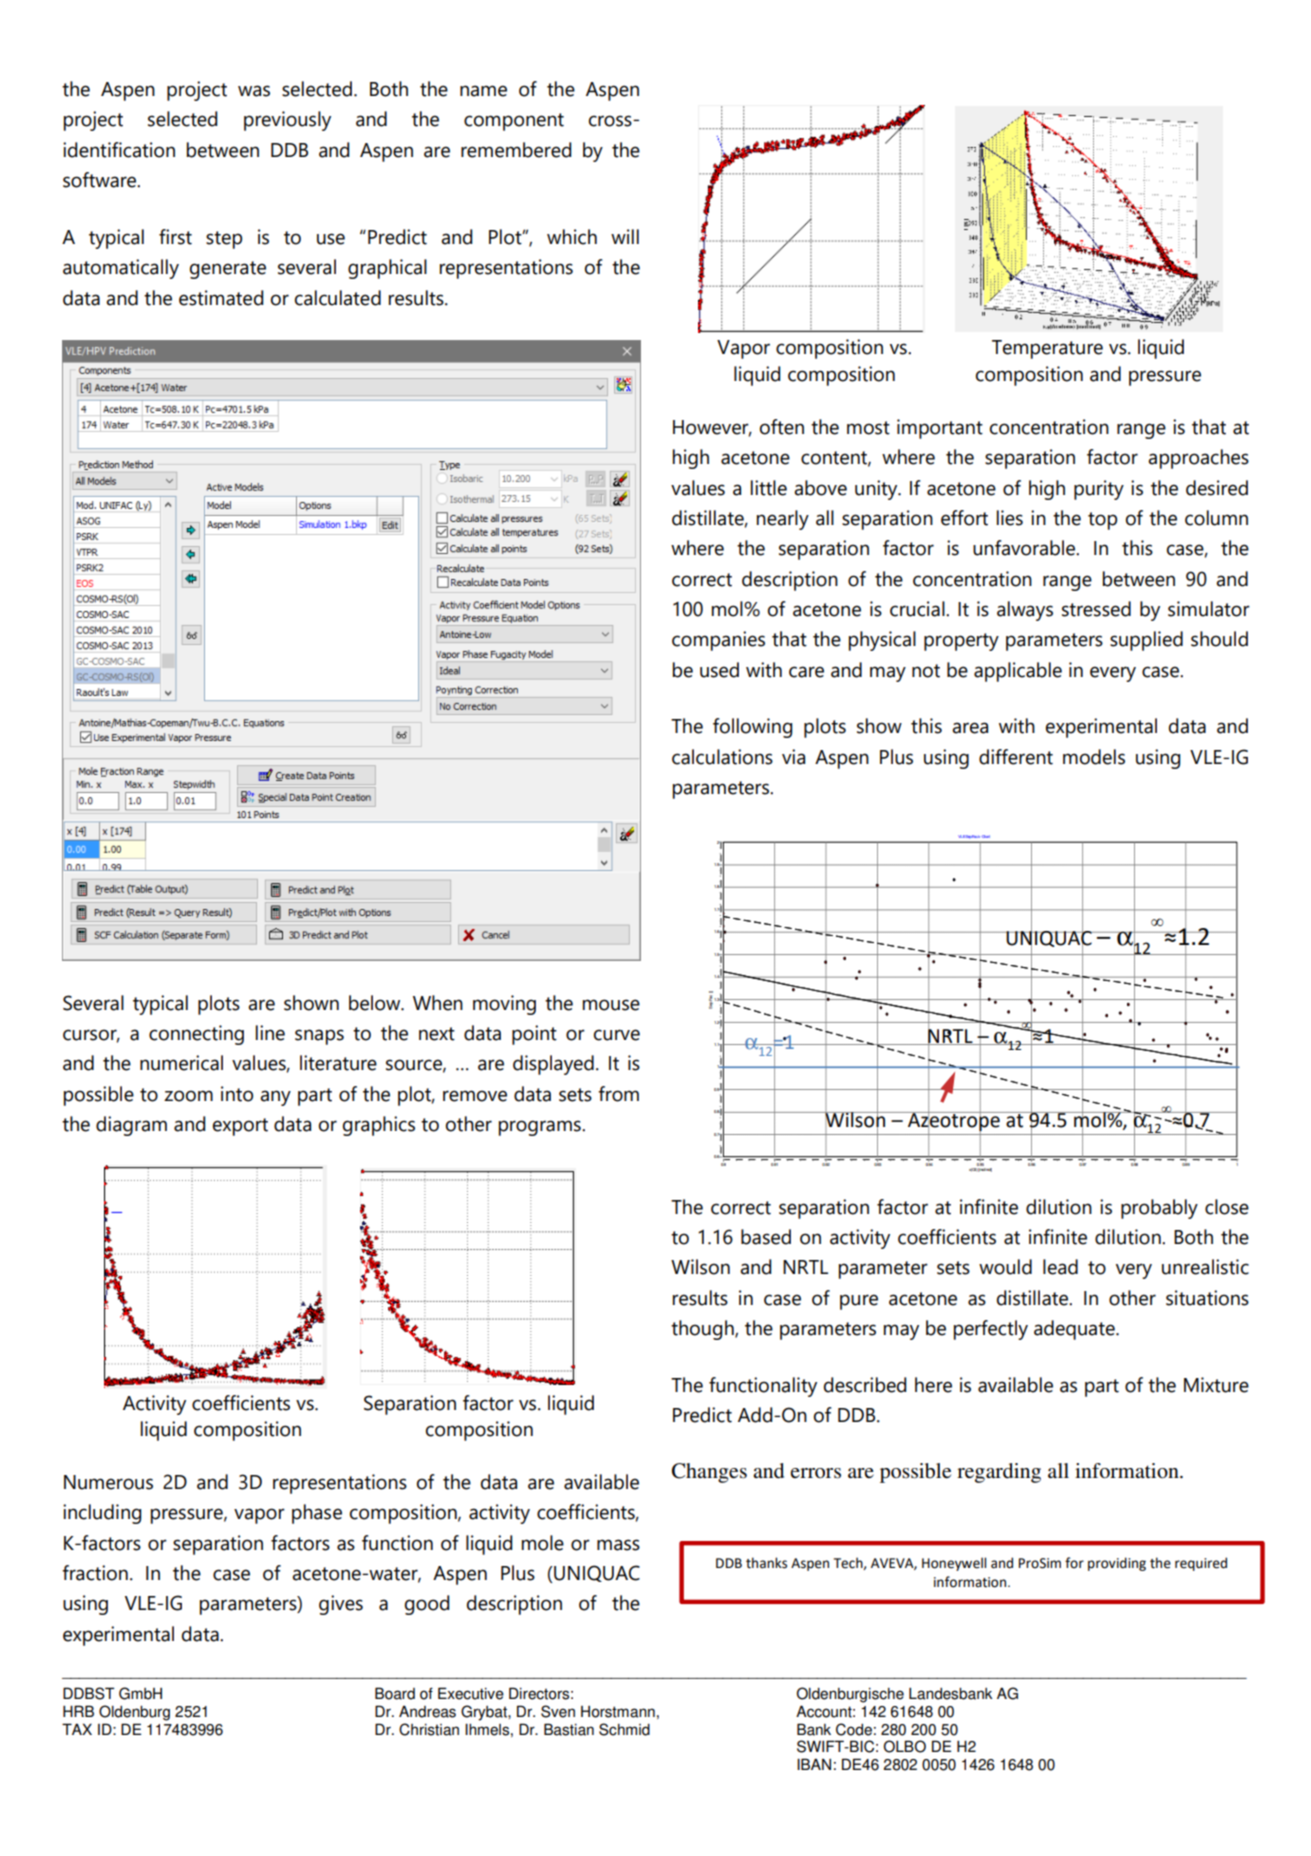 This image has height=1856, width=1311. I want to click on below, so click(376, 1003).
